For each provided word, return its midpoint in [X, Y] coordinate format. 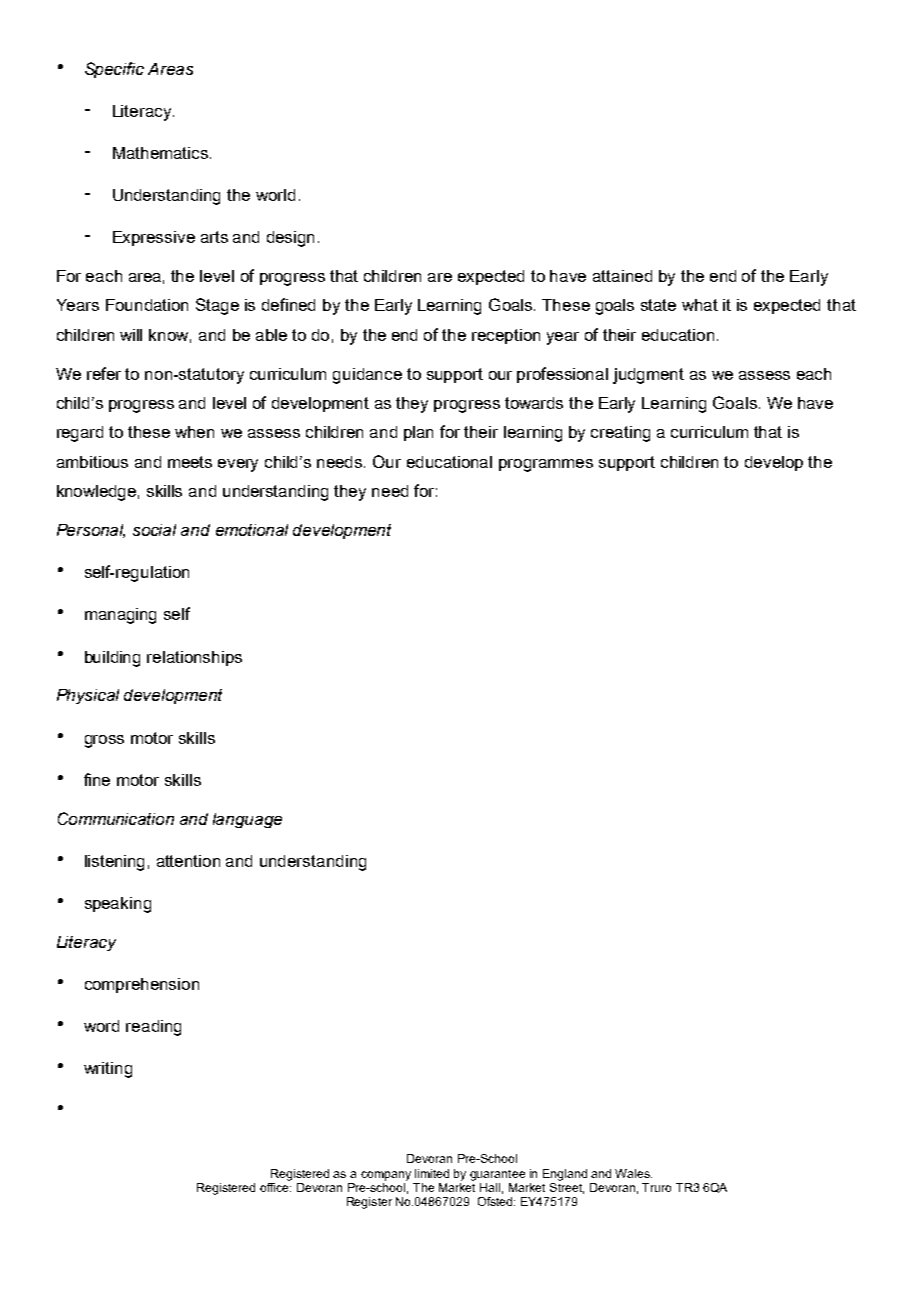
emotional [252, 530]
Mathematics [162, 153]
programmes [546, 465]
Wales [633, 1173]
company [386, 1176]
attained [622, 276]
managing [120, 616]
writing [108, 1070]
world [275, 195]
